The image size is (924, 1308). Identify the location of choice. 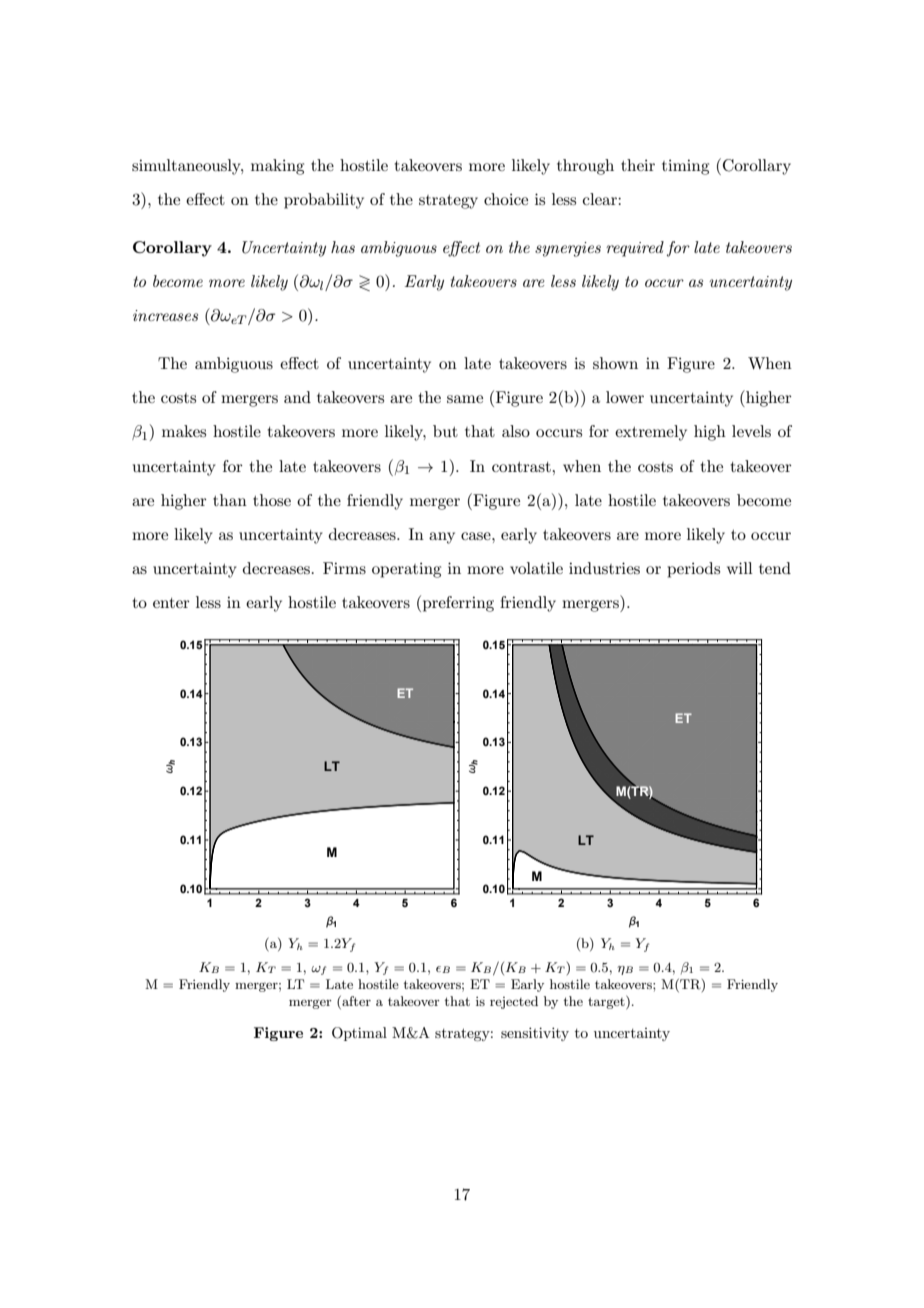
(506, 199).
